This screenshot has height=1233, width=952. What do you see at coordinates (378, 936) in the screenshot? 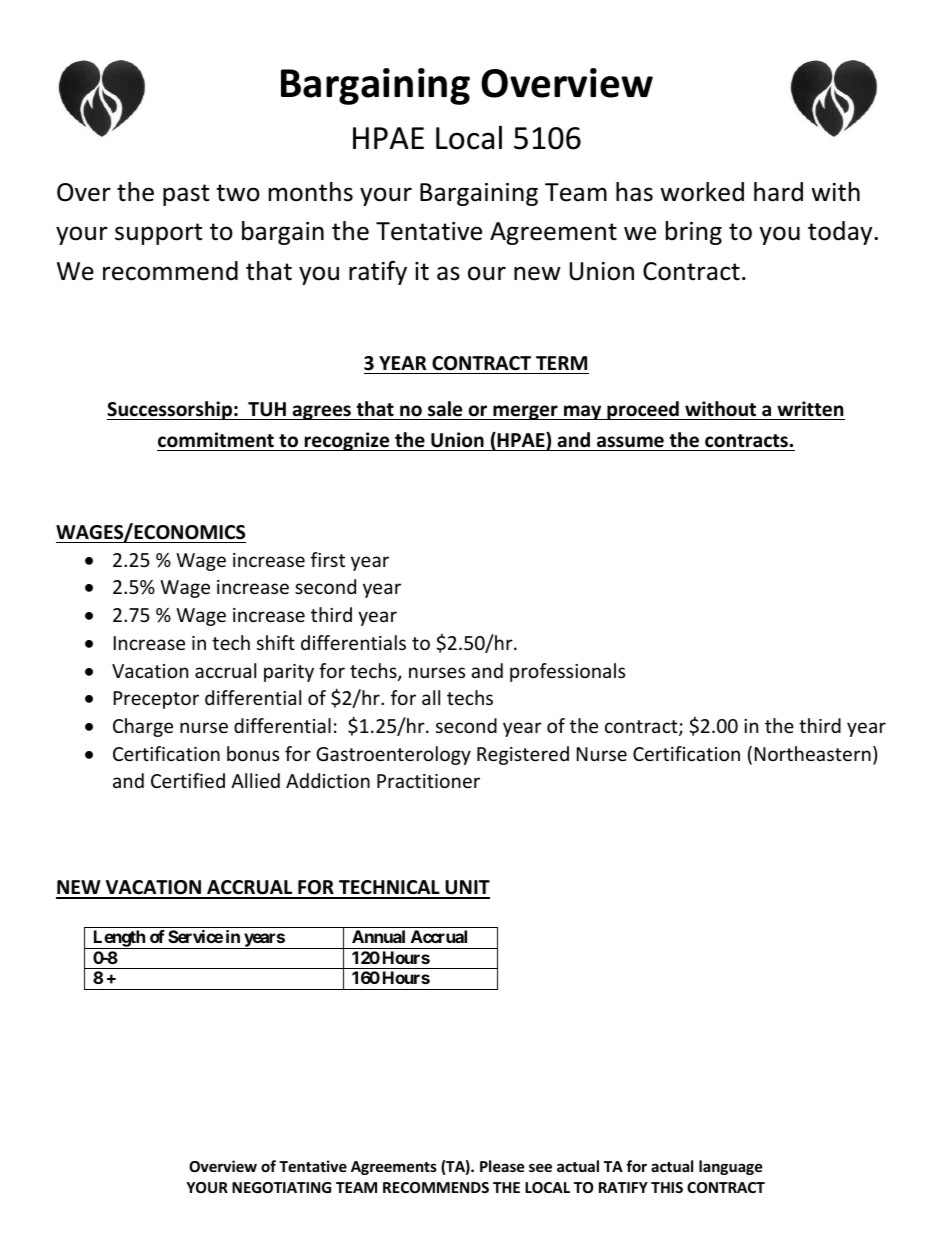
I see `Annual` at bounding box center [378, 936].
